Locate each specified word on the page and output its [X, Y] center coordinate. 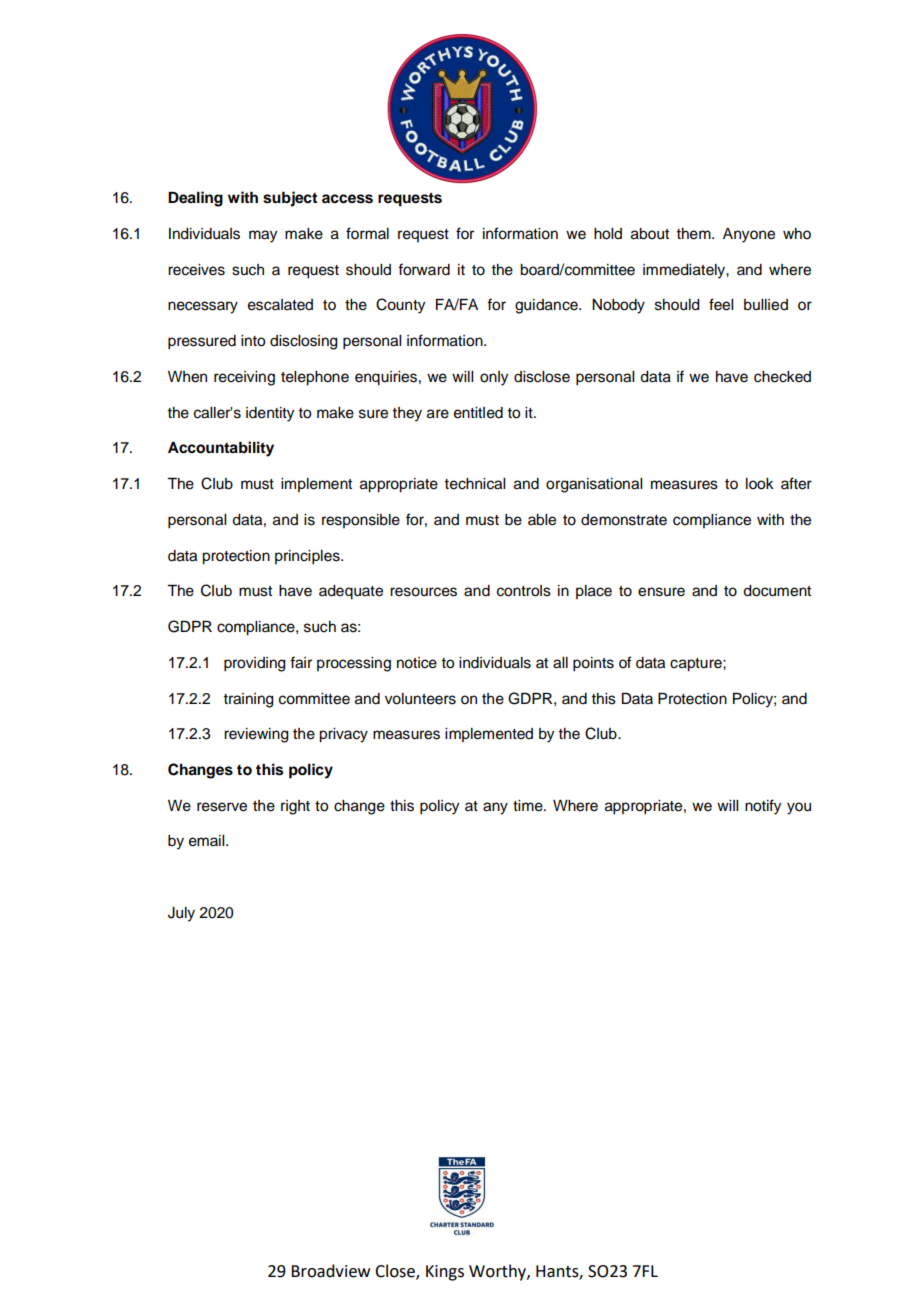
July [181, 914]
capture [697, 665]
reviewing [256, 735]
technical [474, 484]
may [263, 236]
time [529, 806]
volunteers [420, 699]
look [760, 484]
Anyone [749, 235]
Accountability [221, 449]
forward [424, 269]
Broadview [330, 1271]
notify [763, 807]
